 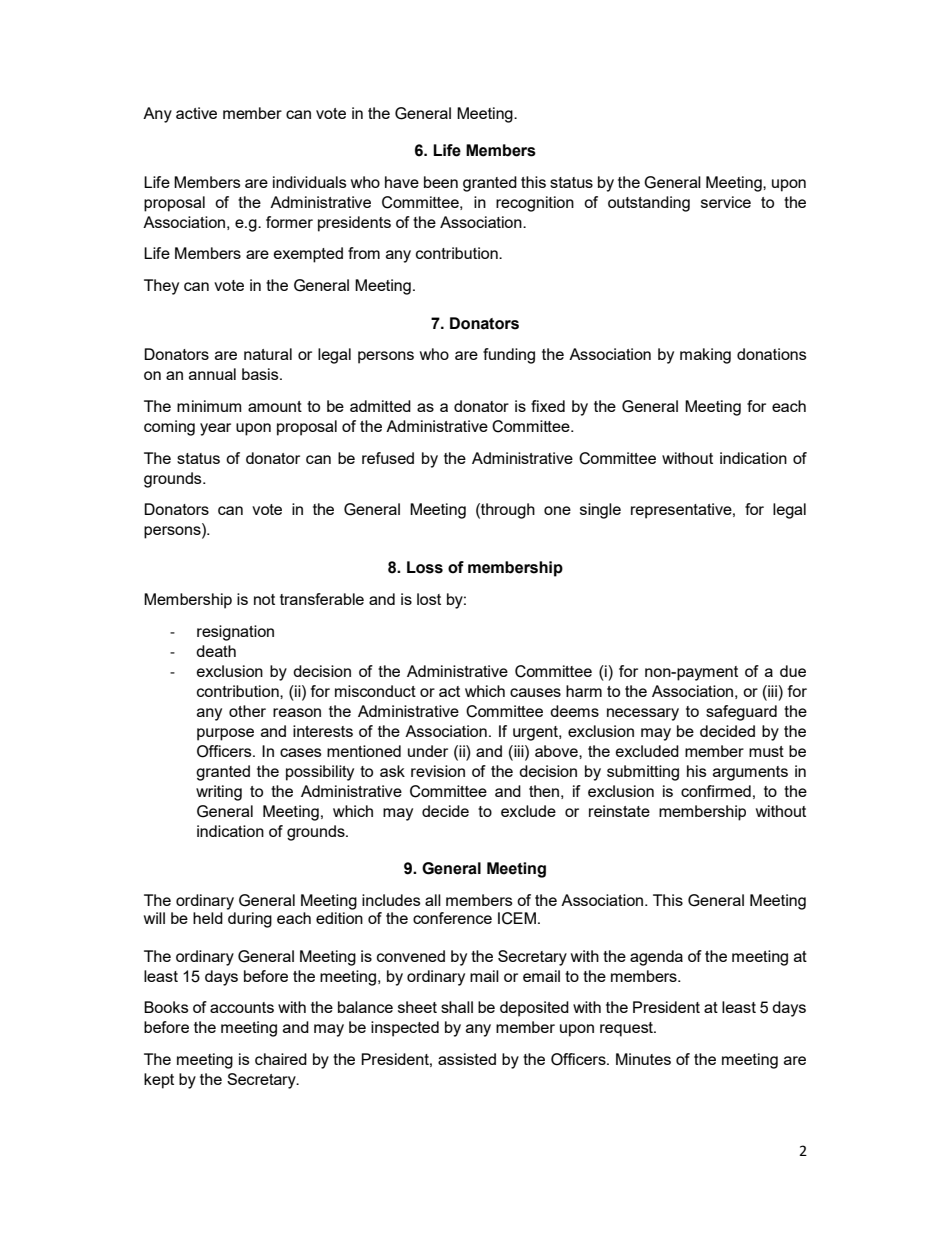 I want to click on active, so click(x=196, y=113).
